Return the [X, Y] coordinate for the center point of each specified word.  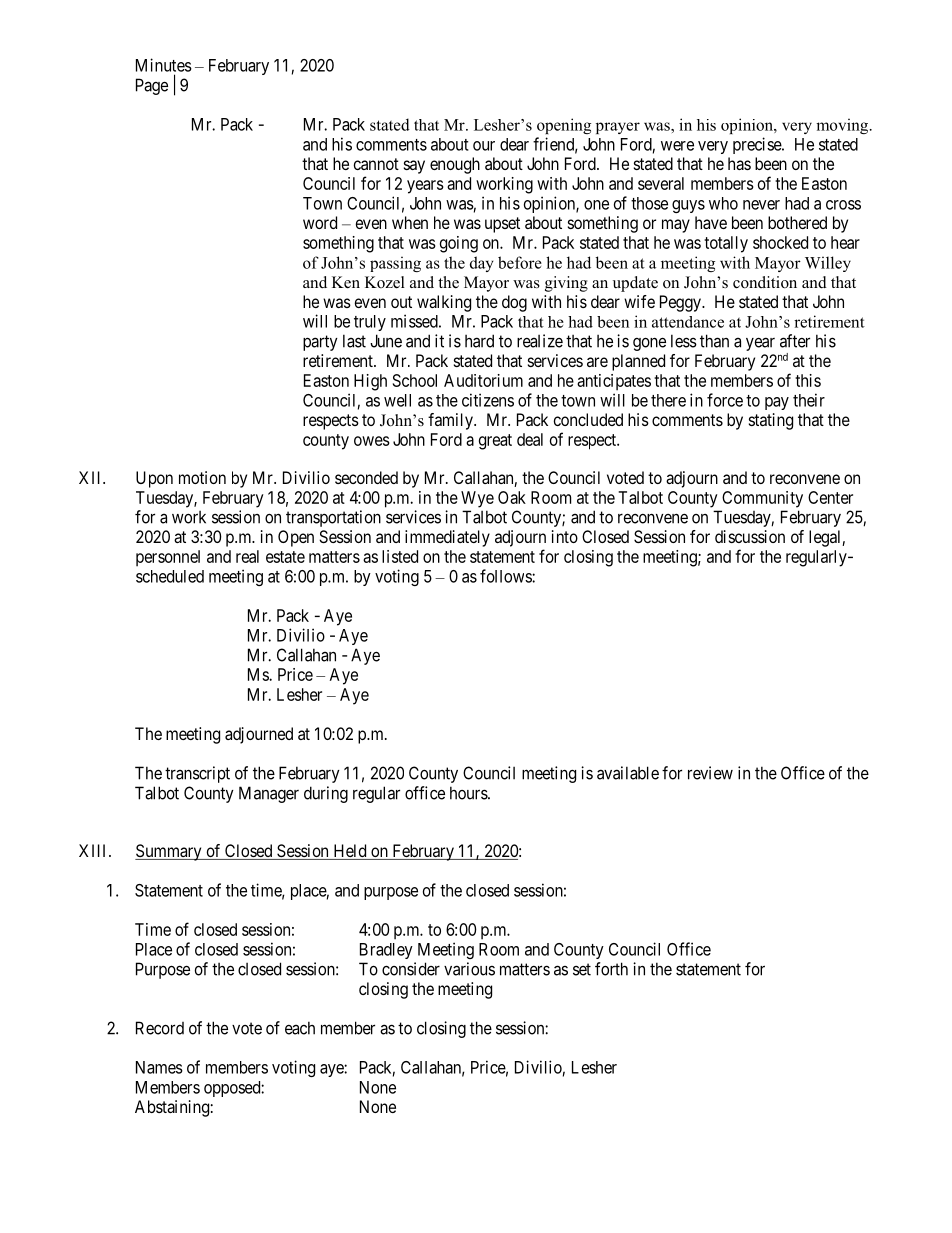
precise [758, 145]
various [469, 969]
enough [455, 165]
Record [160, 1028]
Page [152, 86]
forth [611, 969]
